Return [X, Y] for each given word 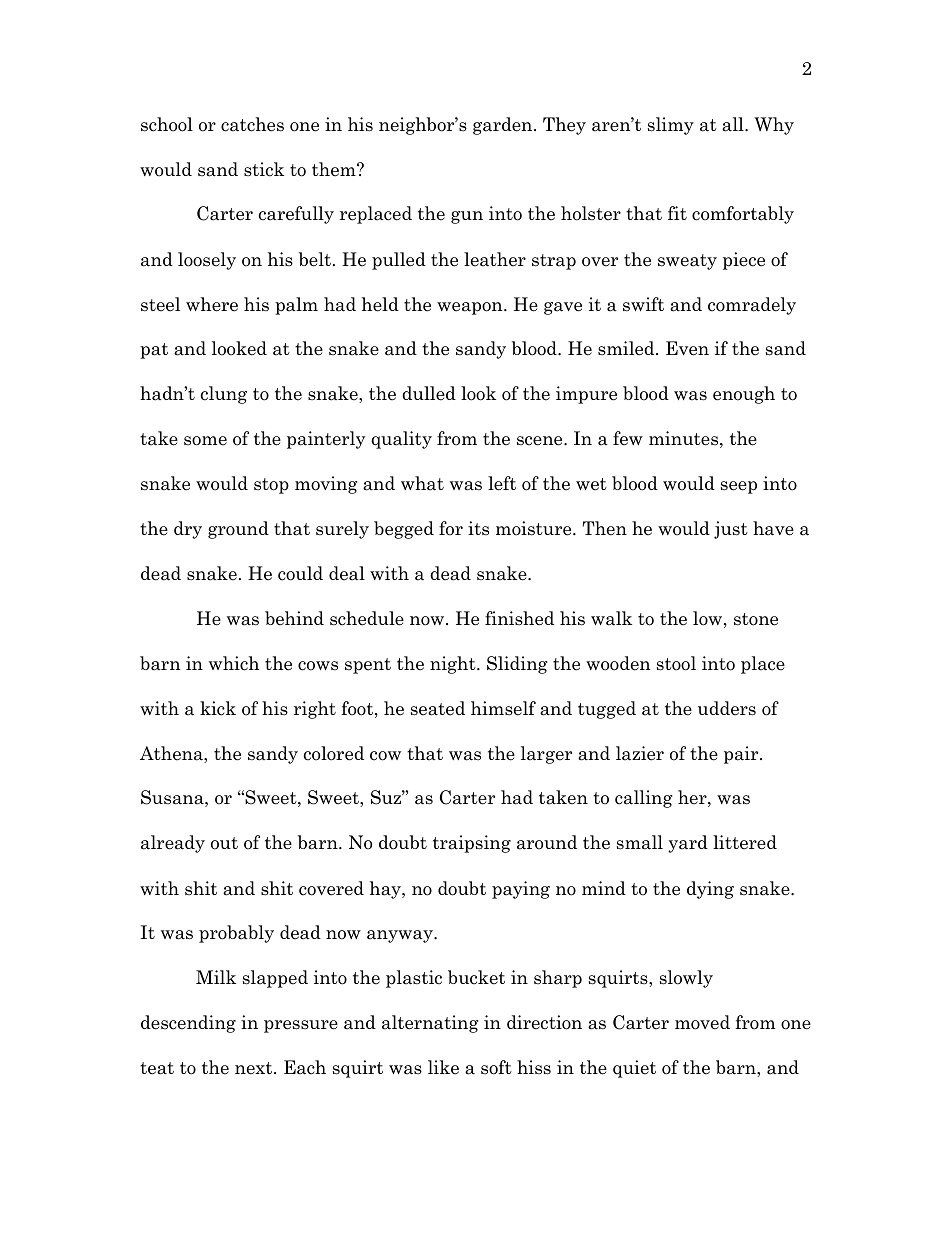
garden [504, 126]
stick [264, 169]
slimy [671, 126]
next [255, 1068]
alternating [430, 1024]
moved [702, 1022]
